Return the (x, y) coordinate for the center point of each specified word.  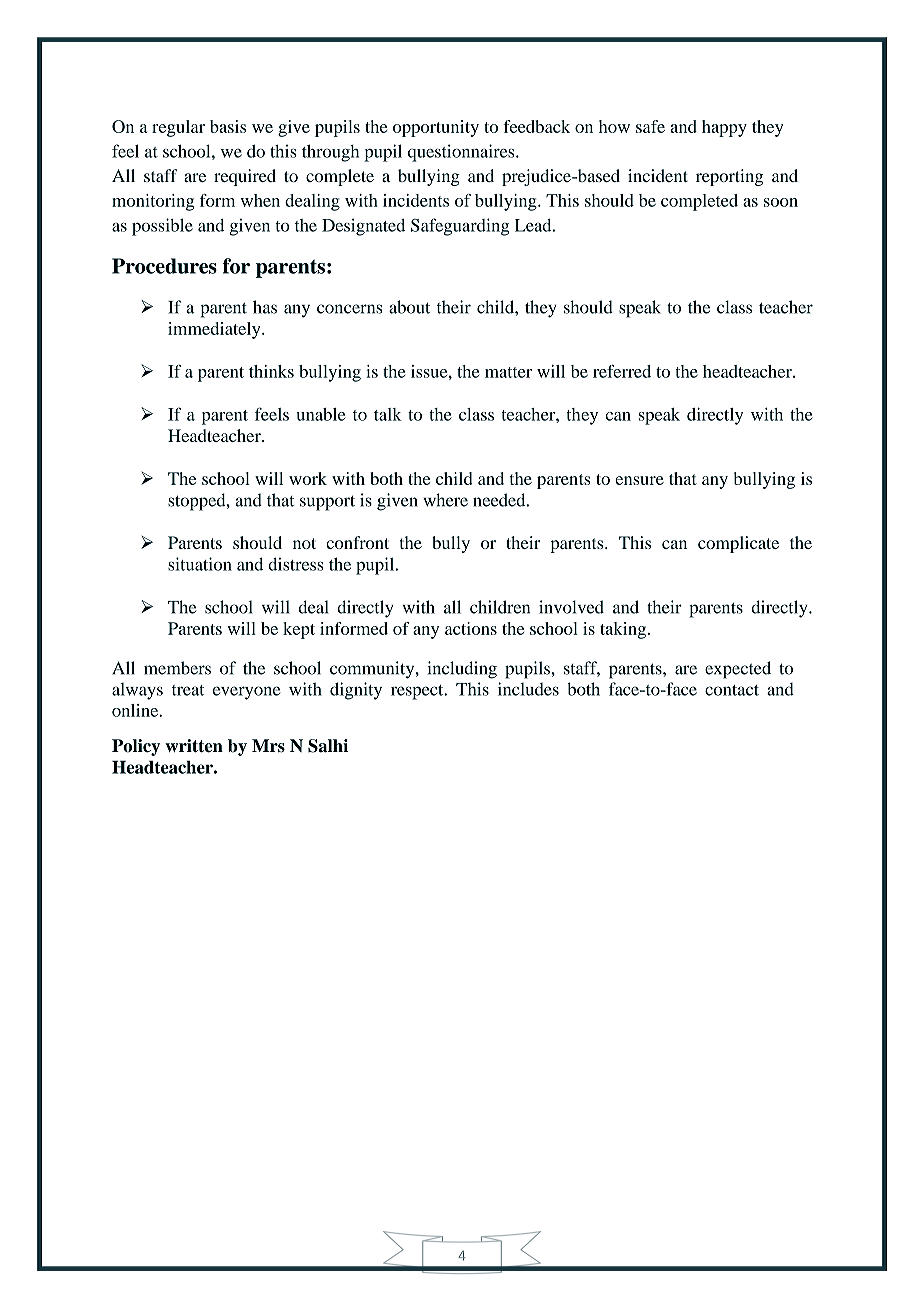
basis (228, 126)
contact (732, 690)
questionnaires (462, 153)
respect (418, 692)
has (265, 307)
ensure (639, 480)
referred (622, 371)
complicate (738, 544)
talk (388, 414)
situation (200, 564)
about (409, 307)
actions (471, 628)
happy (724, 128)
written (194, 746)
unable (321, 414)
